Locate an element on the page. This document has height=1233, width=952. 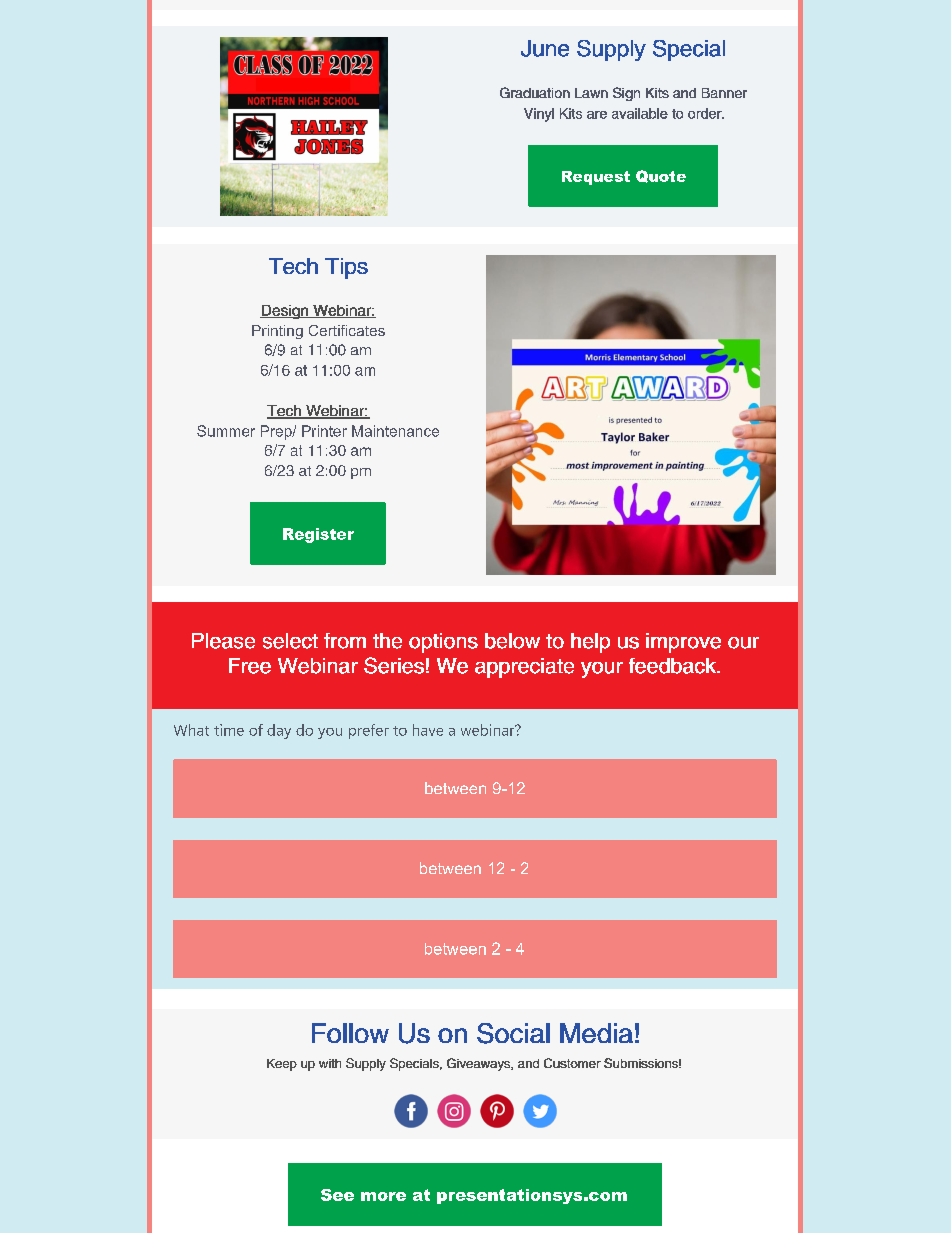
Printing is located at coordinates (277, 332).
